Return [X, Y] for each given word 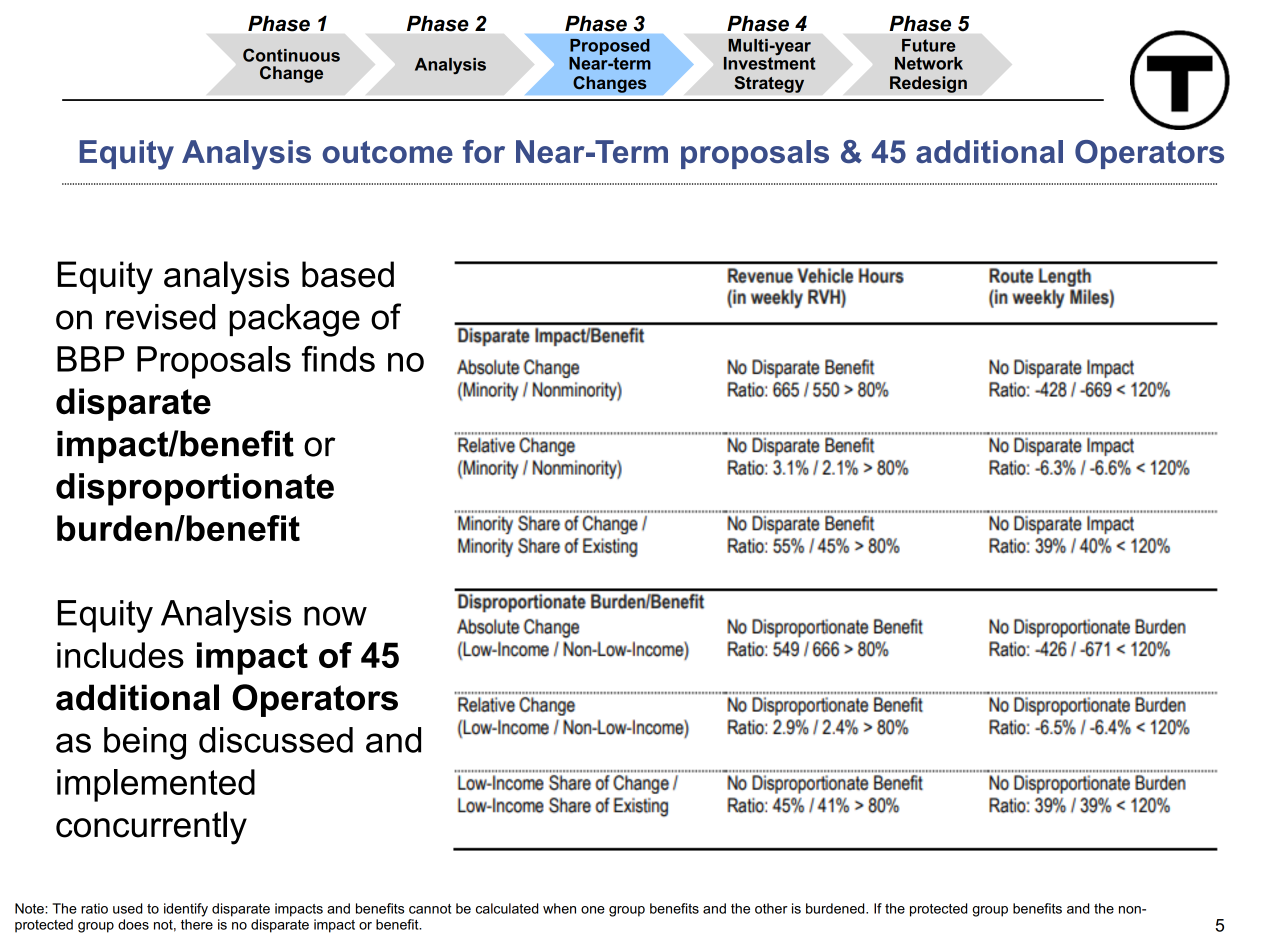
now [335, 616]
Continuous [291, 55]
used [127, 908]
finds [338, 359]
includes [120, 655]
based [348, 274]
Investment [770, 62]
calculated [507, 908]
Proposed [609, 48]
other [771, 908]
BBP [91, 359]
